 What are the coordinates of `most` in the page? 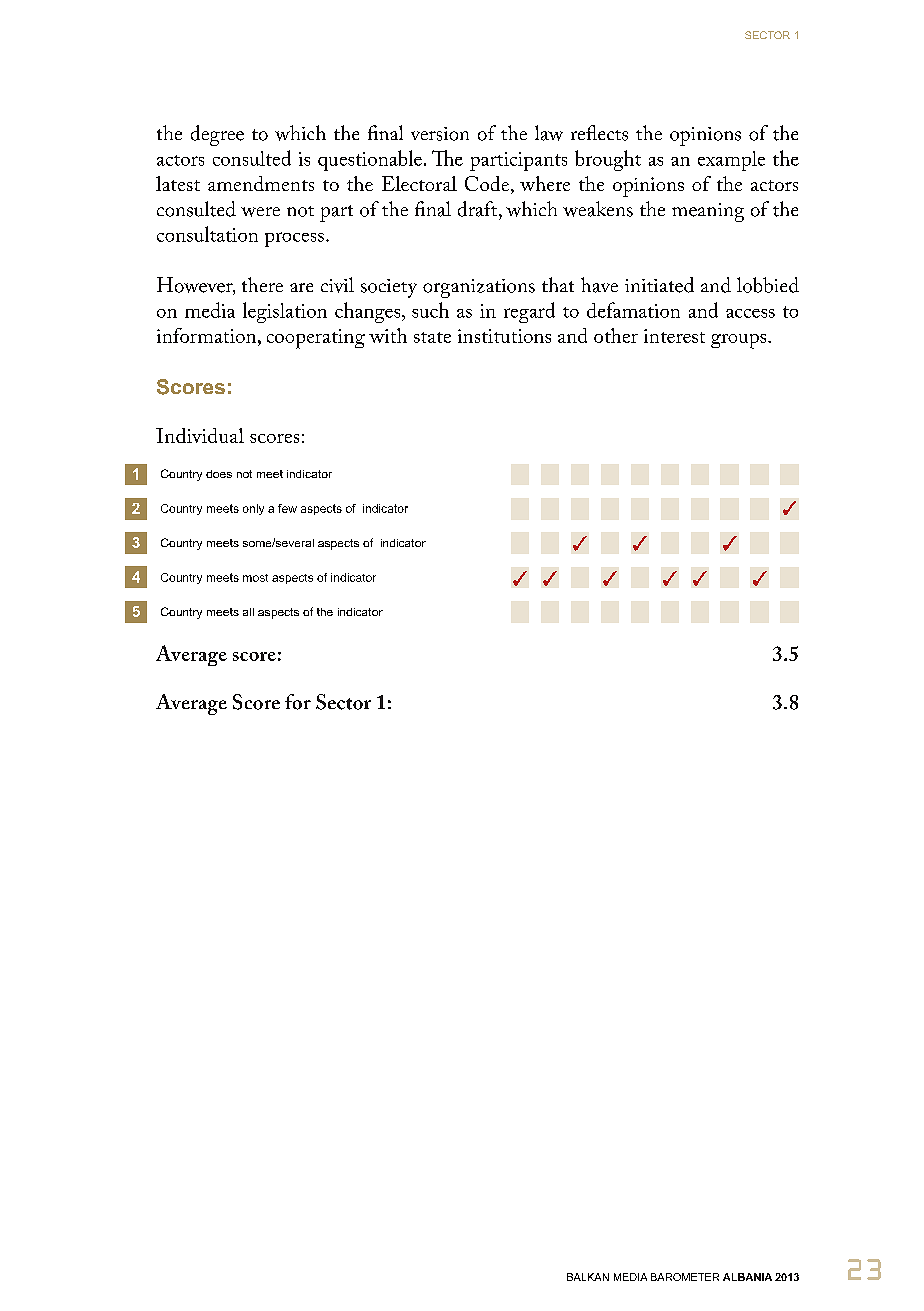 It's located at (255, 578).
